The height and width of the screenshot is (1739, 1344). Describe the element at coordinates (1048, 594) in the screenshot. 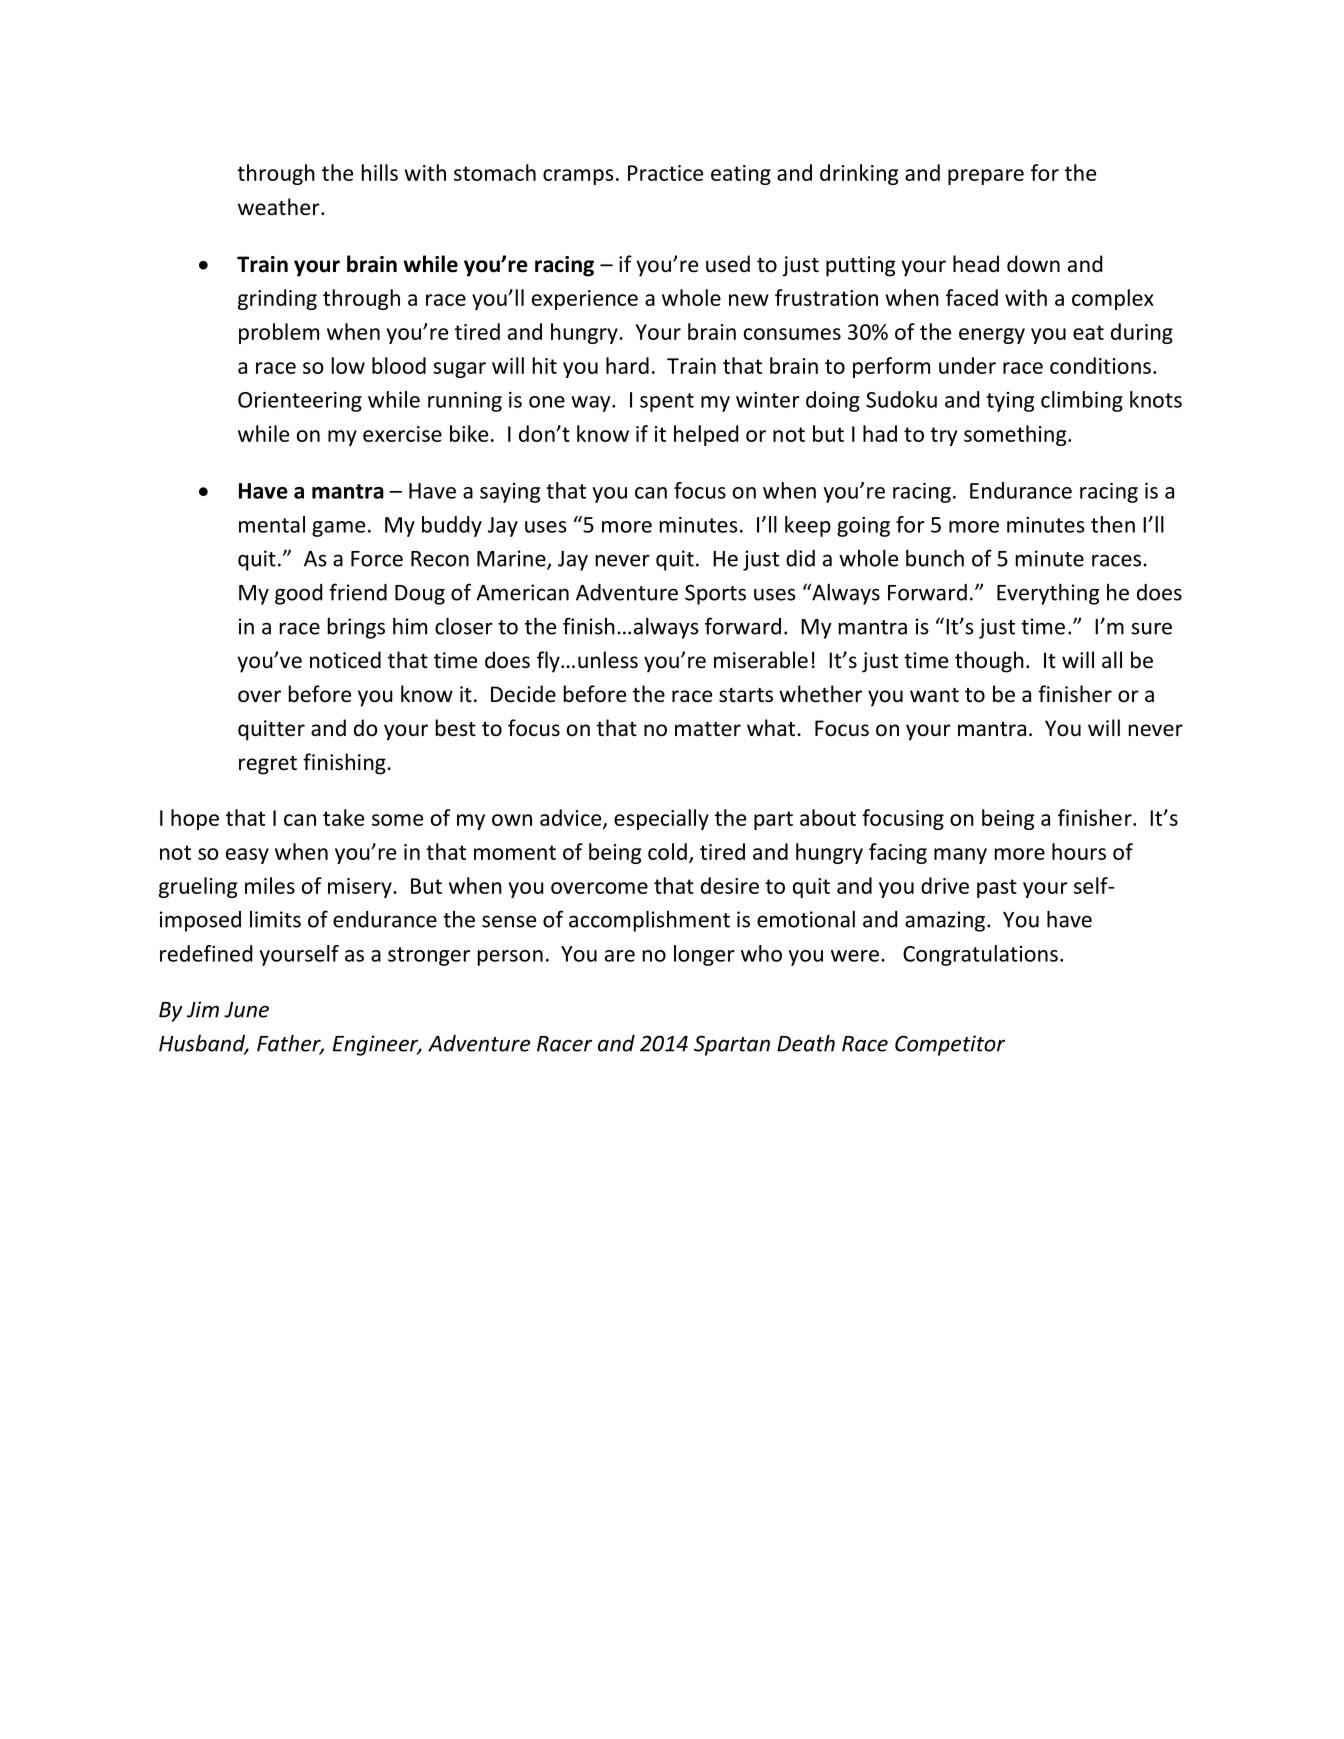

I see `Everything` at that location.
